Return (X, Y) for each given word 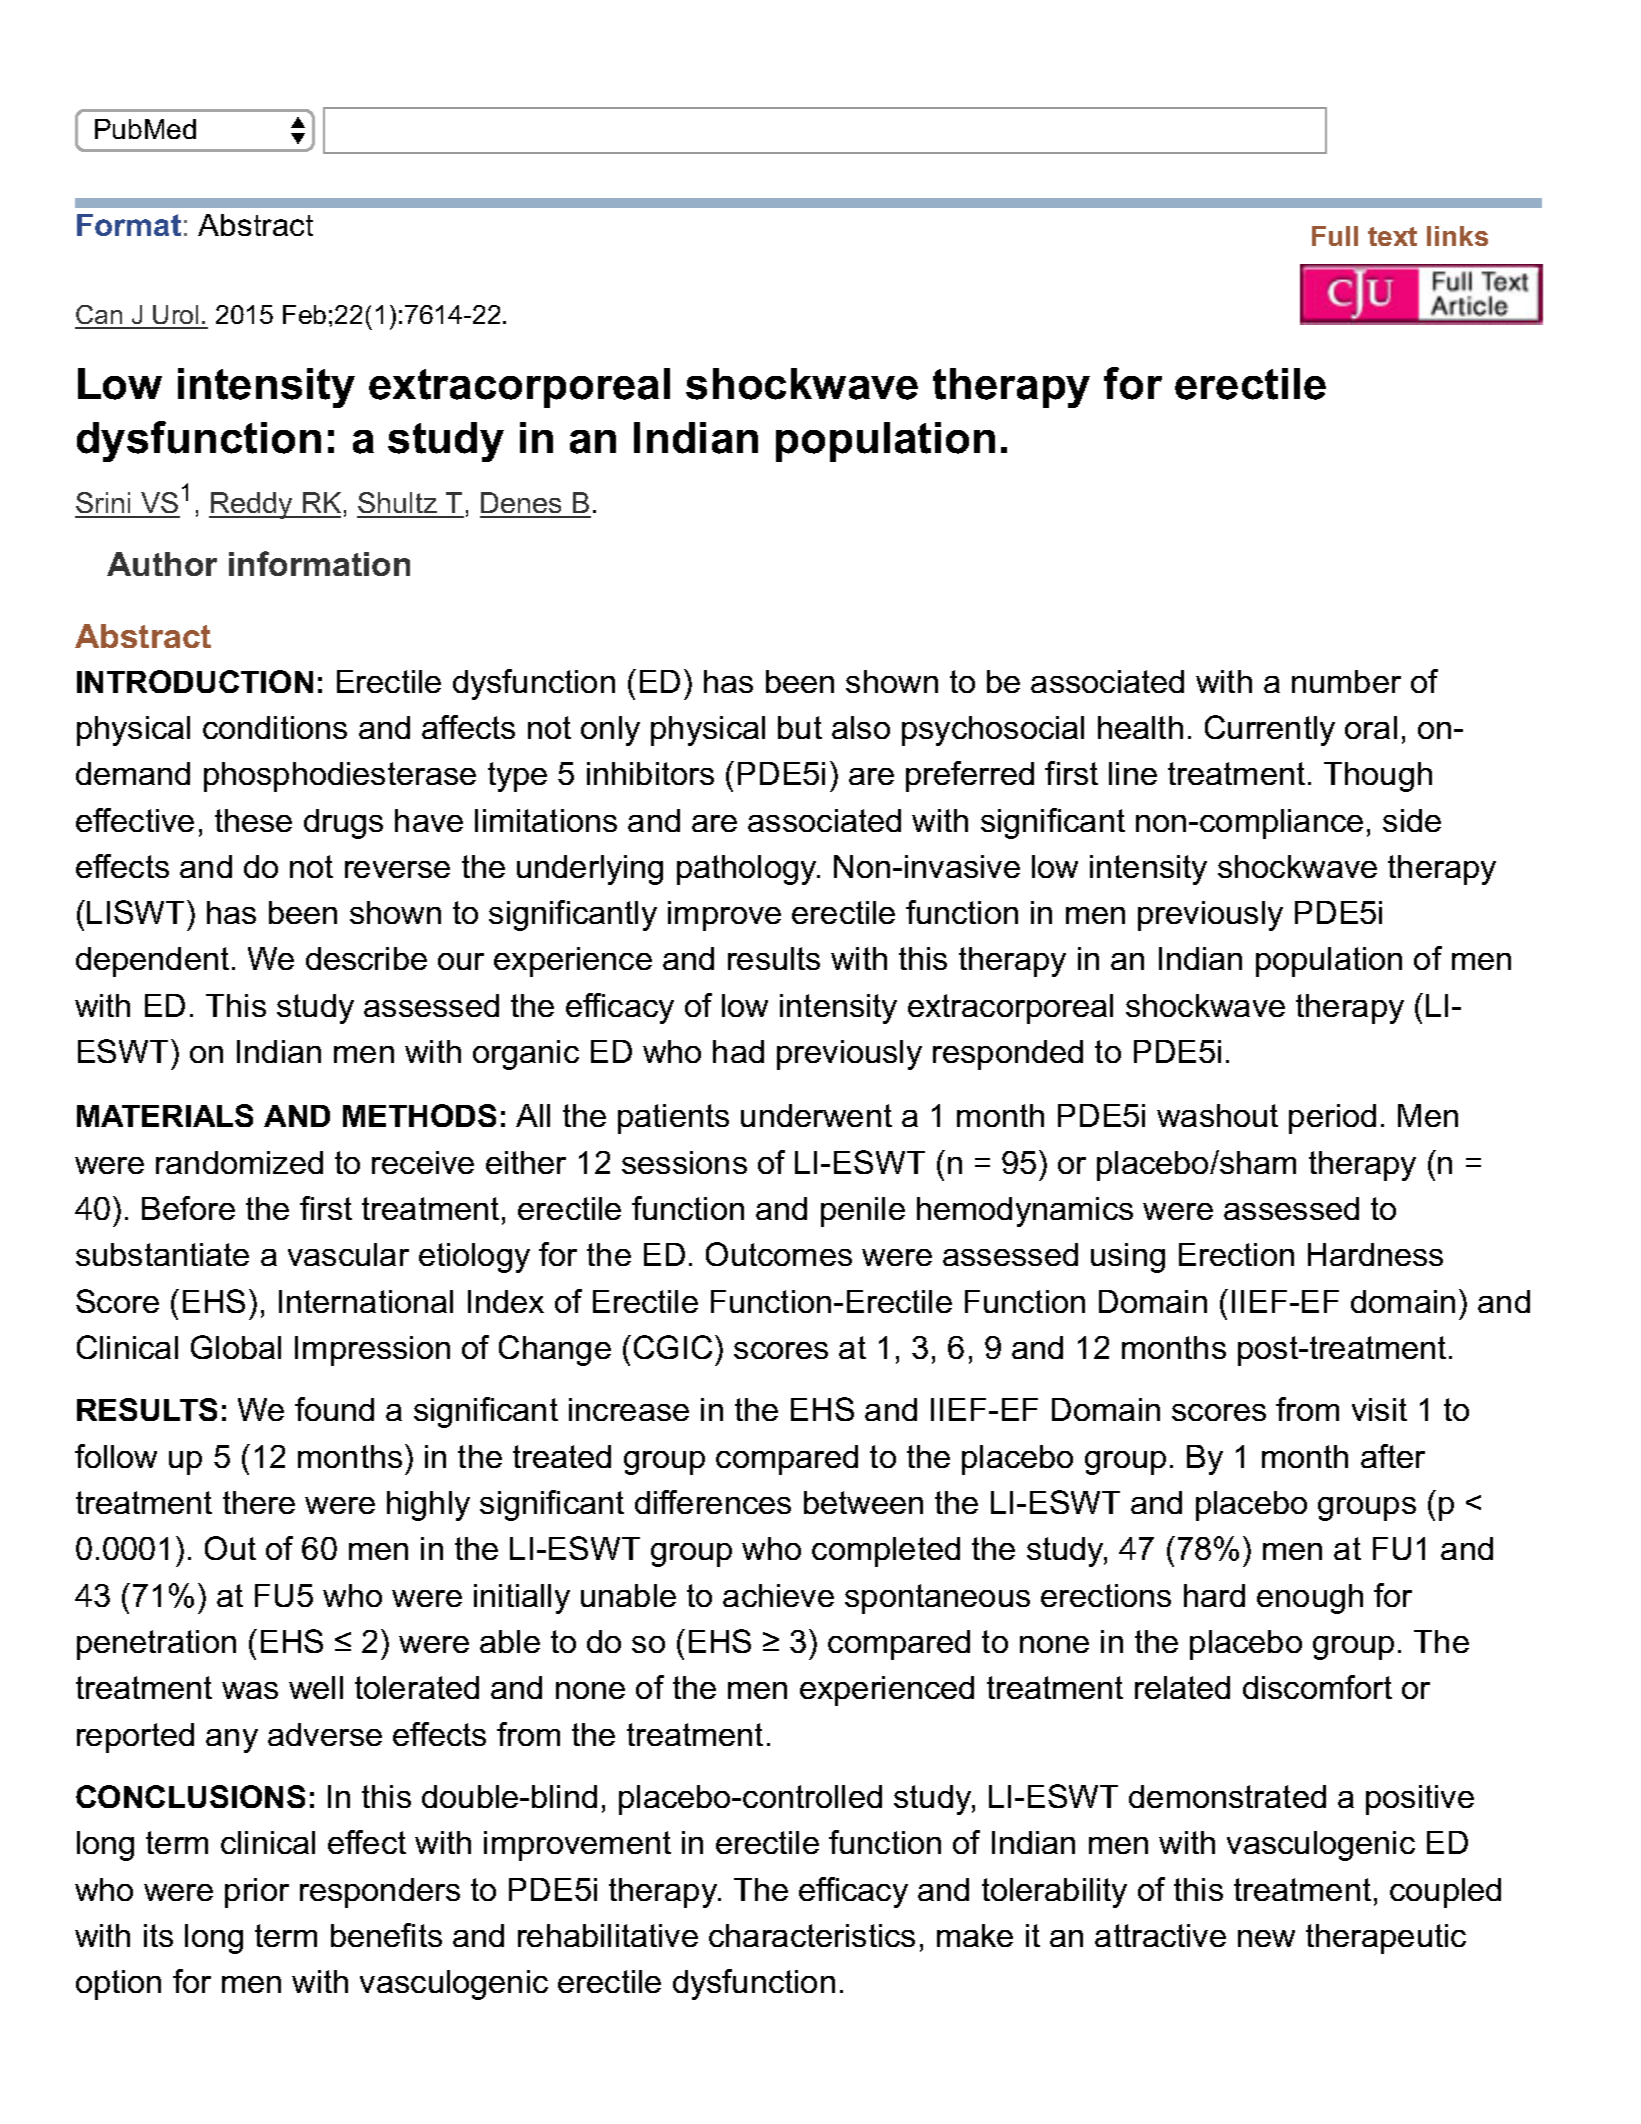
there (259, 1502)
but (800, 727)
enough (1310, 1599)
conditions (275, 727)
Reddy (252, 505)
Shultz (398, 504)
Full (1335, 236)
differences (713, 1502)
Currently (1270, 730)
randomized (239, 1162)
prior (257, 1893)
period (1332, 1119)
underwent (816, 1115)
